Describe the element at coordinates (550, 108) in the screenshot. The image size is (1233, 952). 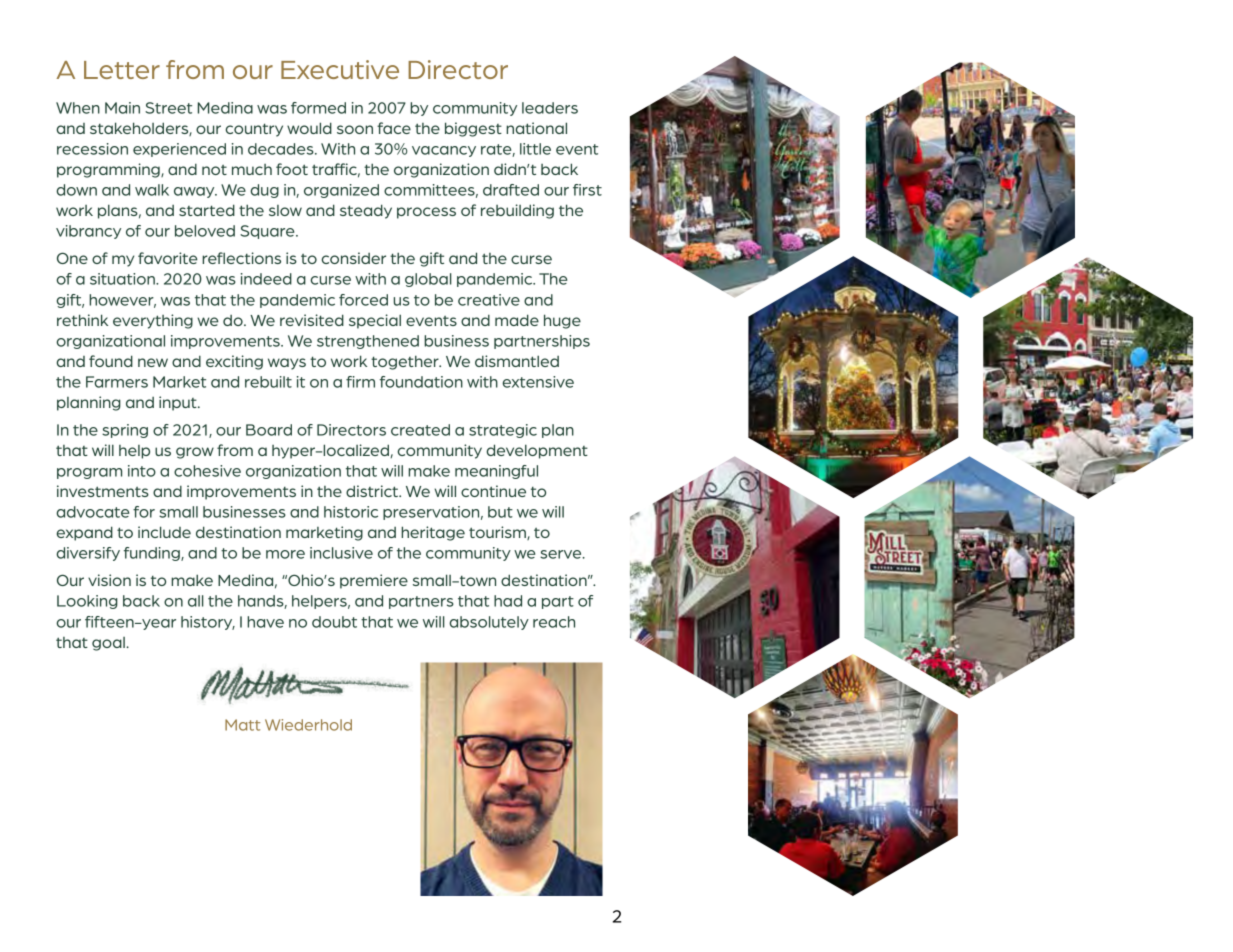
I see `leaders` at that location.
